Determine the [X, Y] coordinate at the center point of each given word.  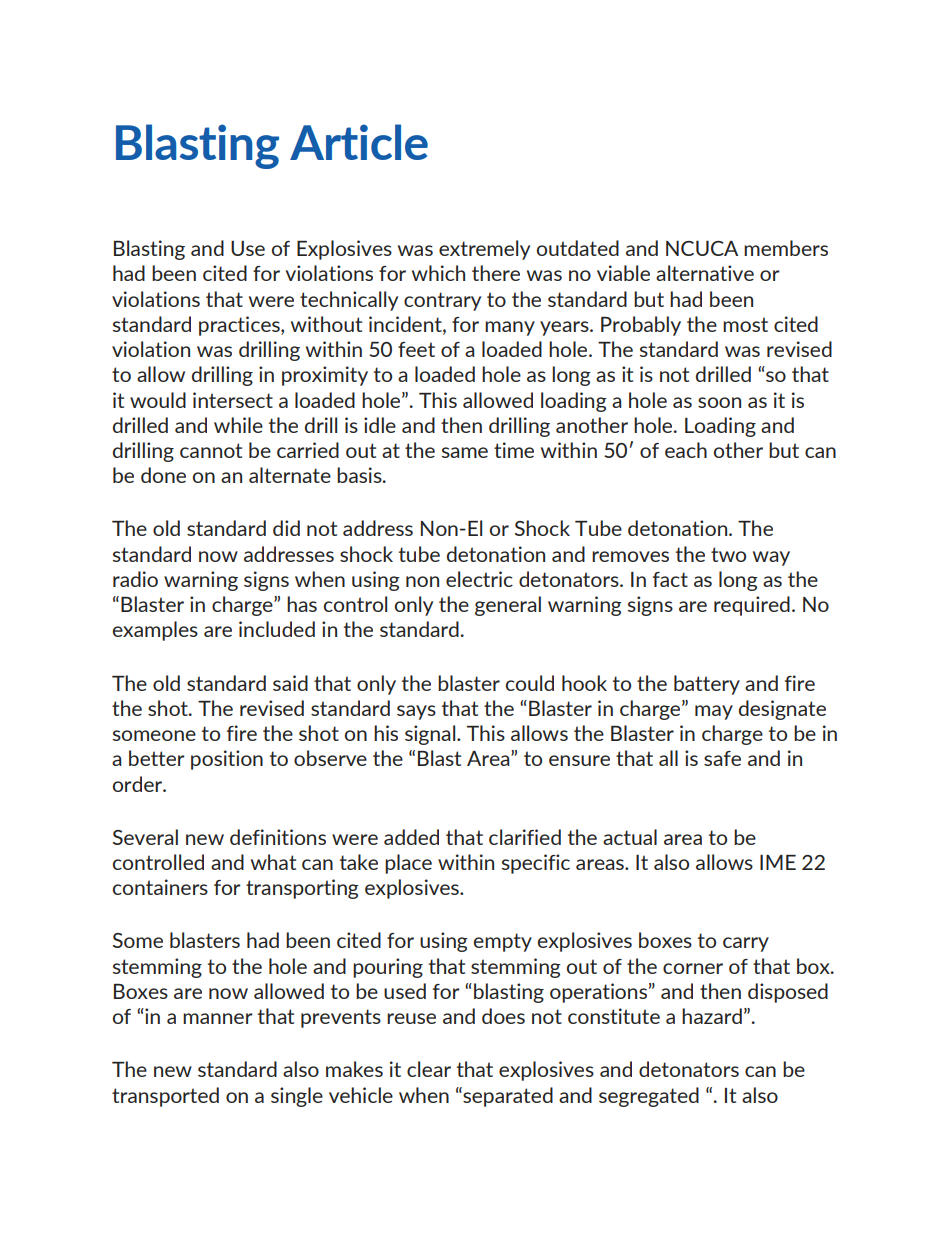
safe [722, 758]
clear [429, 1069]
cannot [211, 450]
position [227, 760]
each [686, 450]
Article [359, 142]
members [786, 248]
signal [431, 735]
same [465, 452]
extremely [484, 250]
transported [165, 1097]
